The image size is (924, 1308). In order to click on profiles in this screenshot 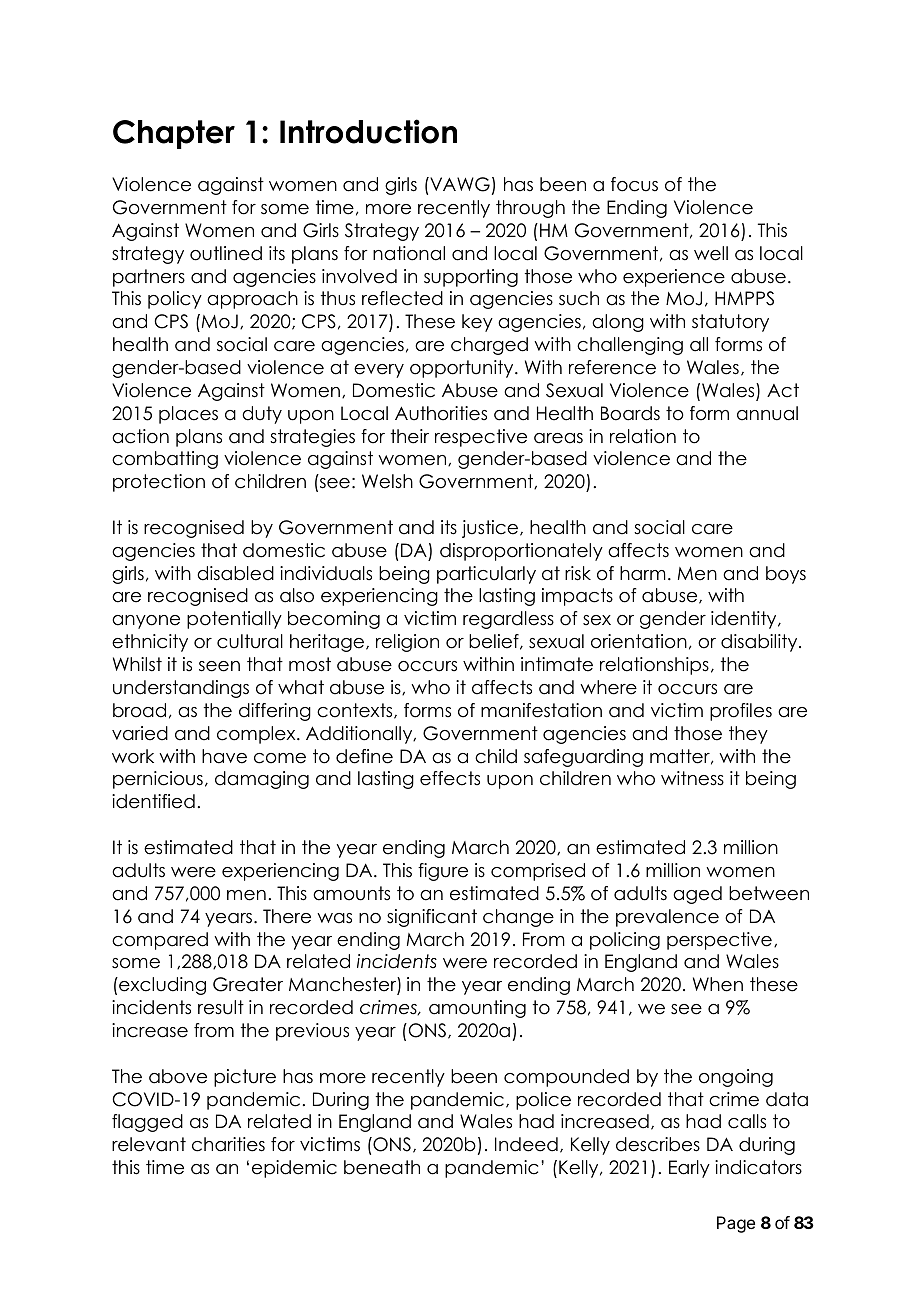, I will do `click(741, 712)`.
